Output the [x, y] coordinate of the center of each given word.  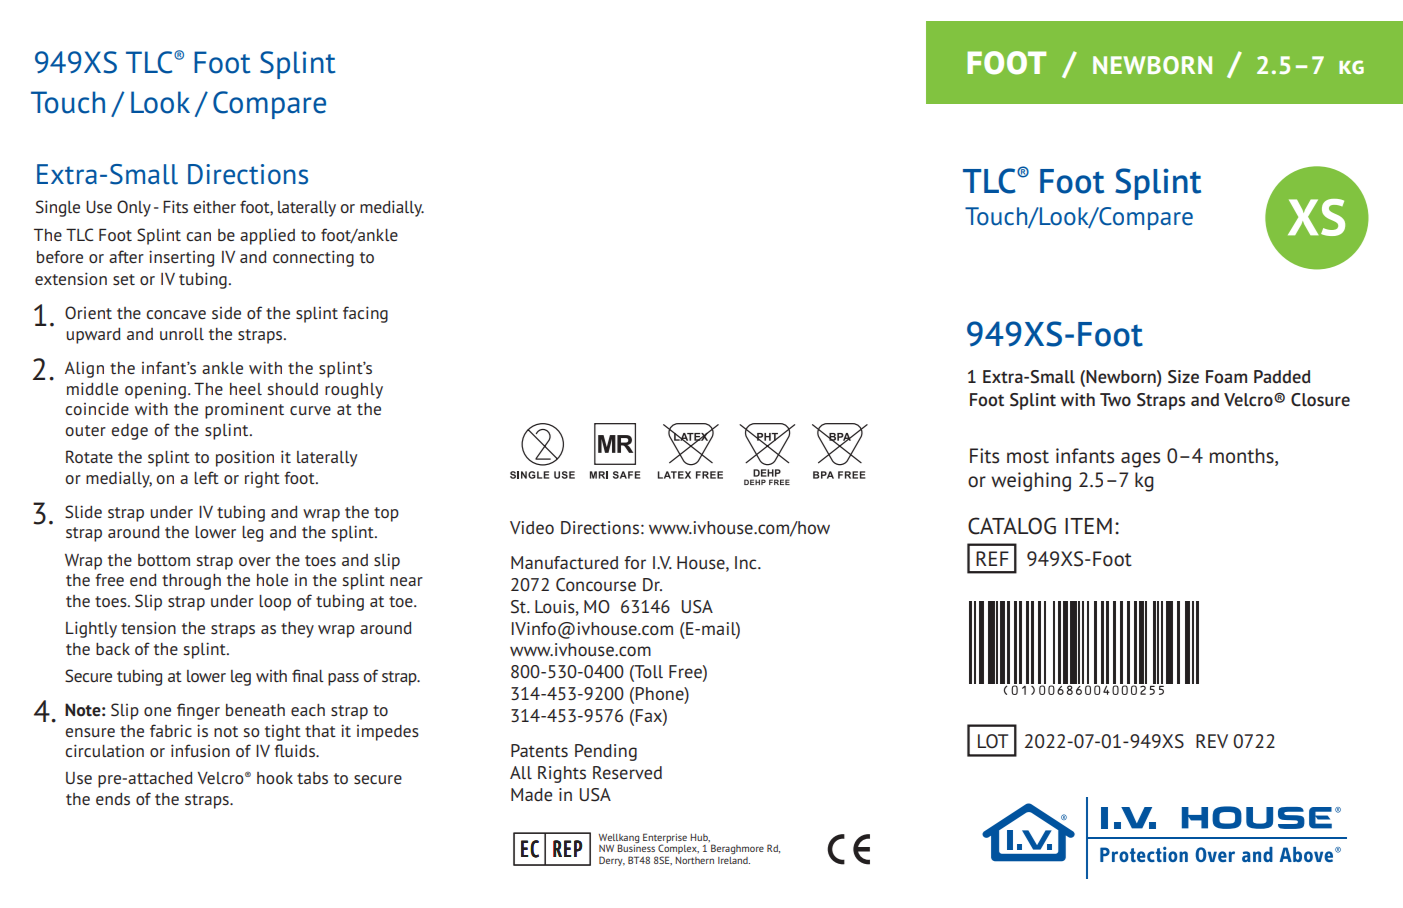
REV [1212, 741]
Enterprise [665, 839]
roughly [354, 391]
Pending [606, 752]
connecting [313, 258]
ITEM [1088, 526]
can [198, 236]
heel [246, 389]
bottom [164, 560]
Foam [1226, 377]
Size [1183, 377]
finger [198, 711]
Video [532, 528]
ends [113, 799]
